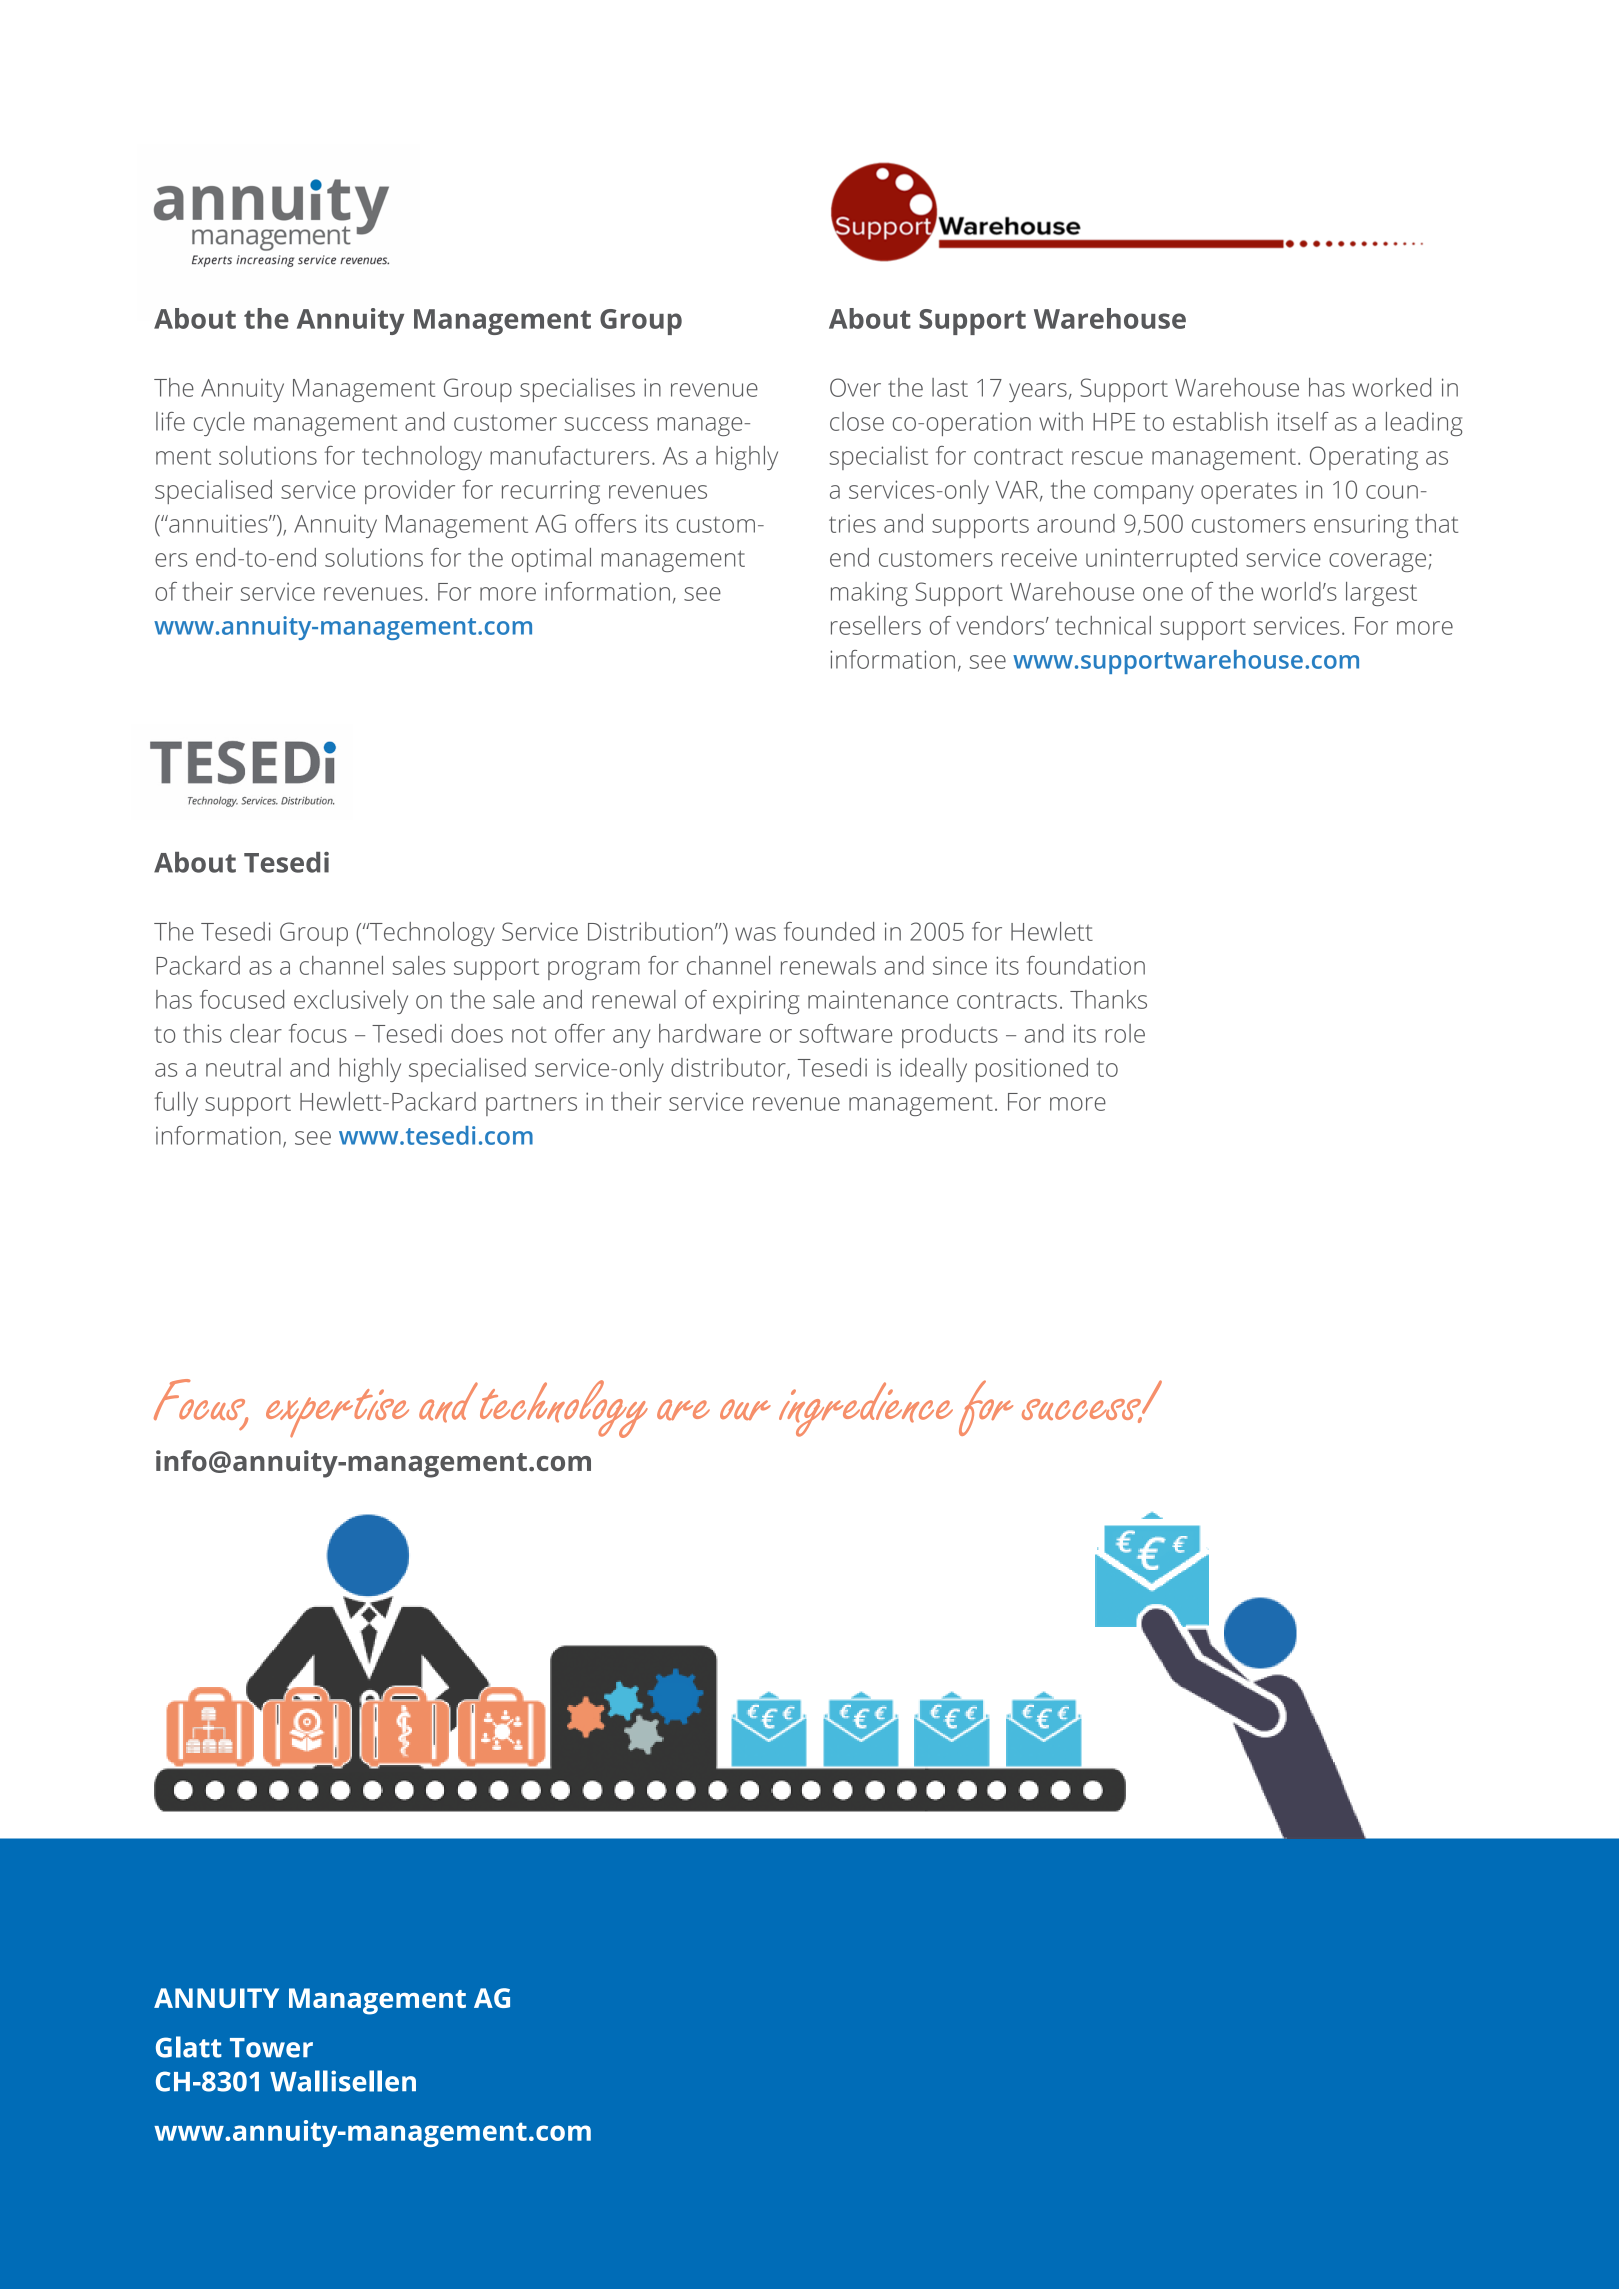  What do you see at coordinates (176, 1104) in the screenshot?
I see `fully` at bounding box center [176, 1104].
